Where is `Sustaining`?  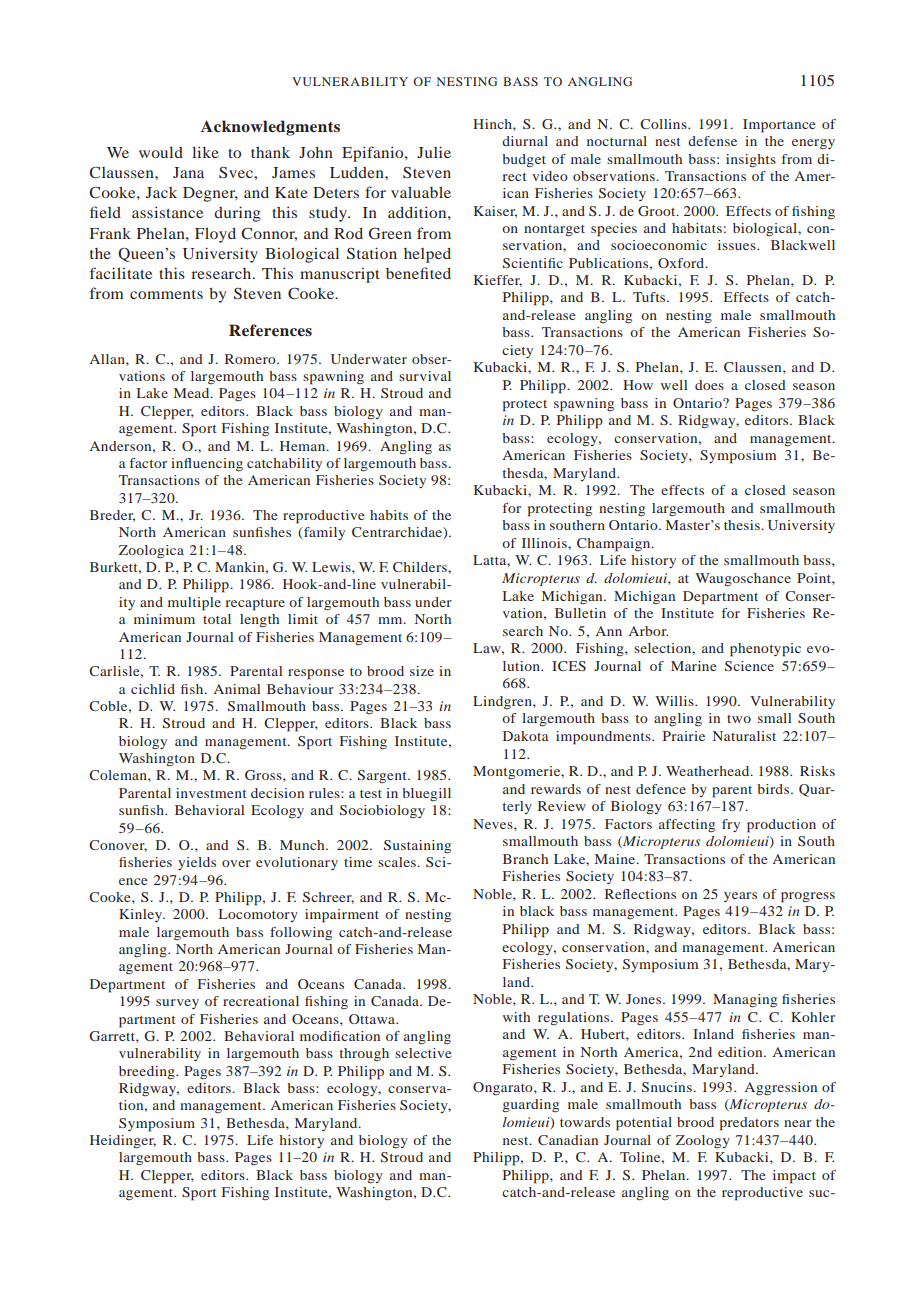
Sustaining is located at coordinates (417, 846).
